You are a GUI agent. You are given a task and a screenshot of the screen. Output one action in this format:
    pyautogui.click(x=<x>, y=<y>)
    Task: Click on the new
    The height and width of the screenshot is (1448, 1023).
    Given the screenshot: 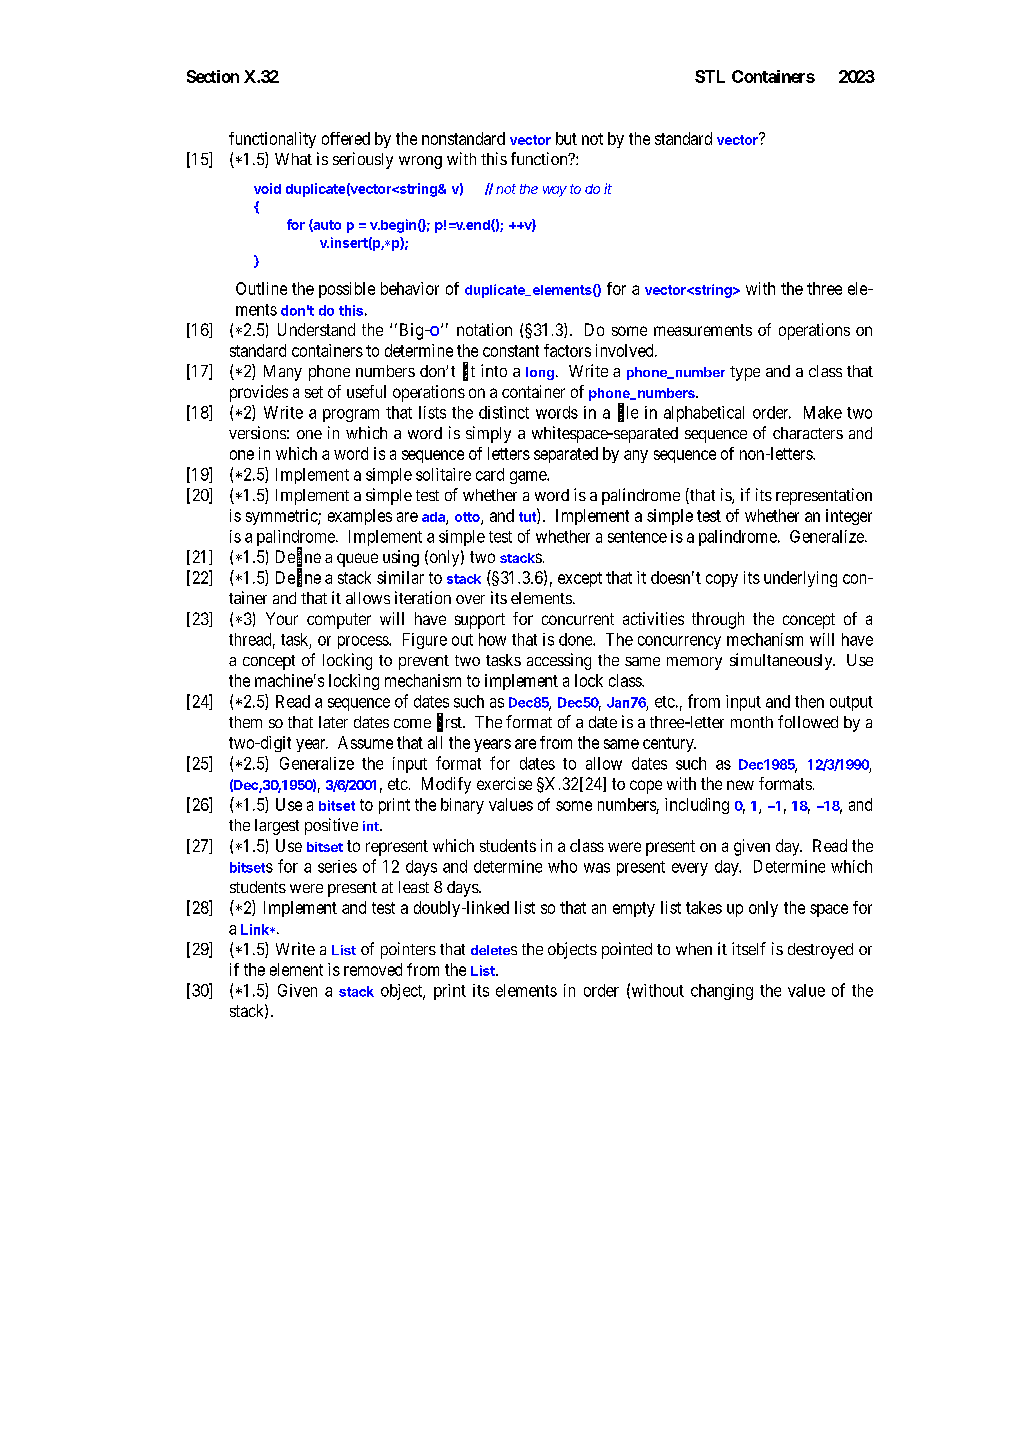 What is the action you would take?
    pyautogui.click(x=740, y=785)
